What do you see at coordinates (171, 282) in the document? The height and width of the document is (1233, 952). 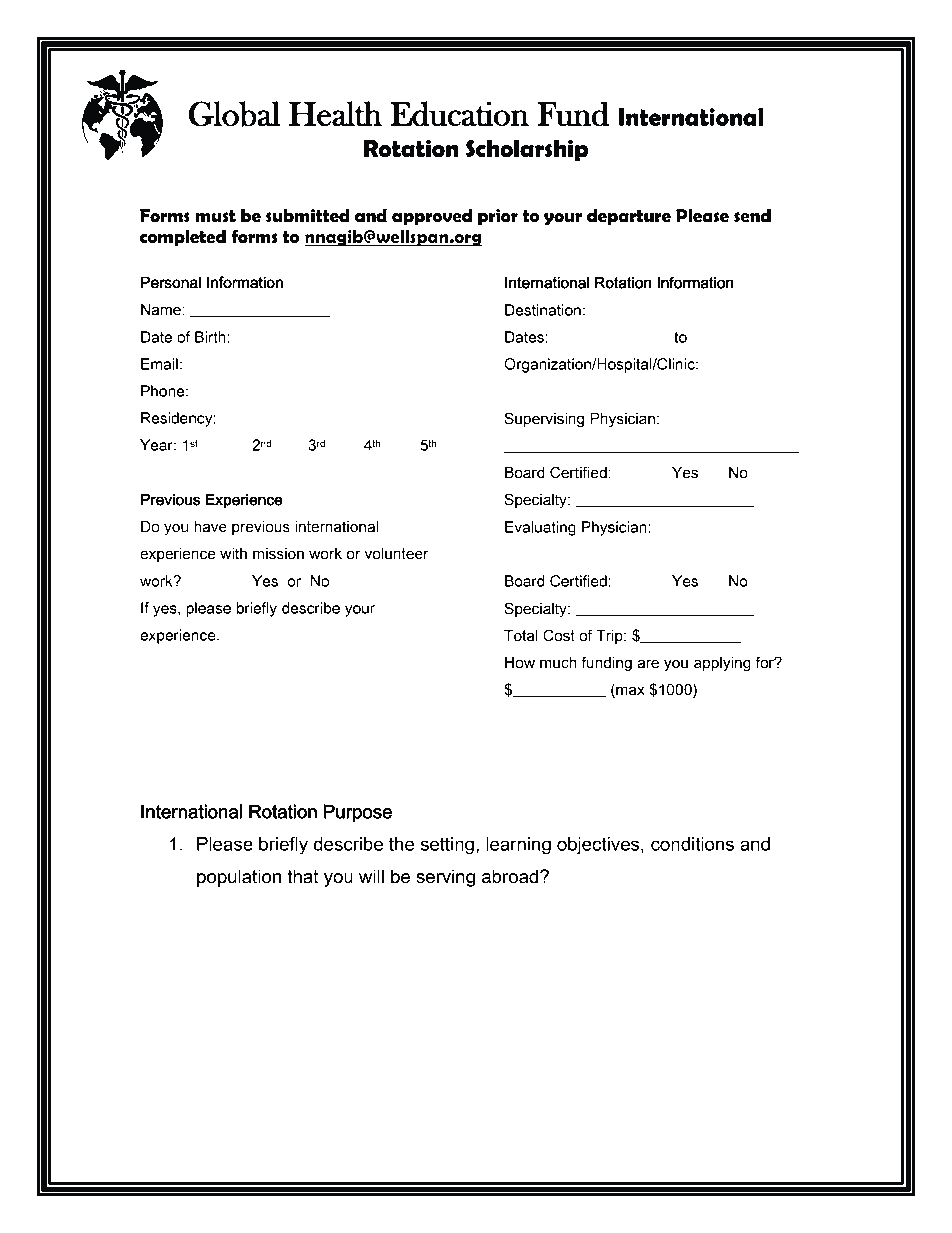 I see `Personal` at bounding box center [171, 282].
